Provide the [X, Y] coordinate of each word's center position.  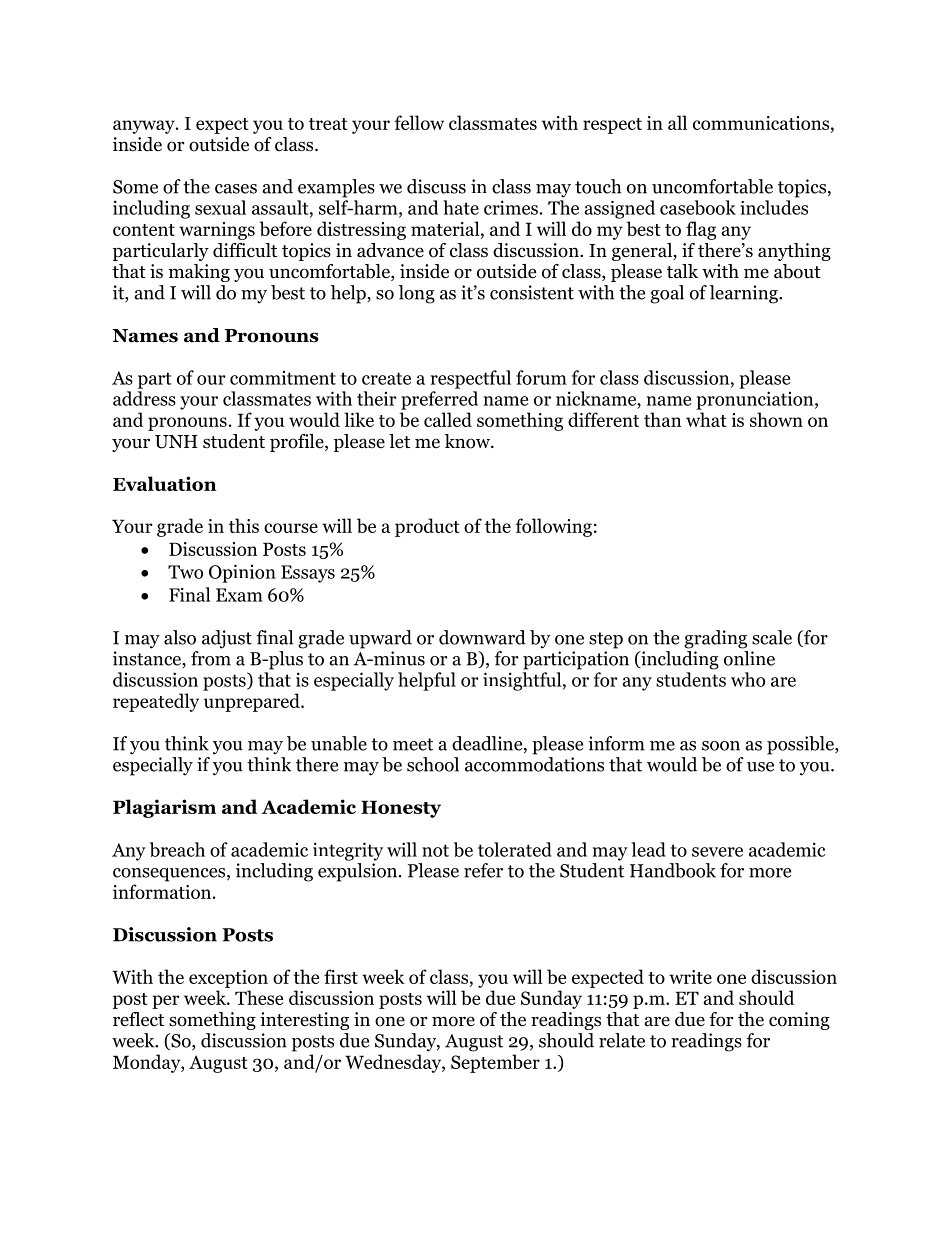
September [495, 1063]
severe [717, 852]
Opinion [242, 573]
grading [715, 639]
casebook [698, 207]
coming [799, 1021]
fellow [419, 122]
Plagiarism [164, 808]
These [259, 997]
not [435, 850]
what [706, 419]
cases [236, 189]
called [448, 419]
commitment [283, 378]
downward [482, 637]
